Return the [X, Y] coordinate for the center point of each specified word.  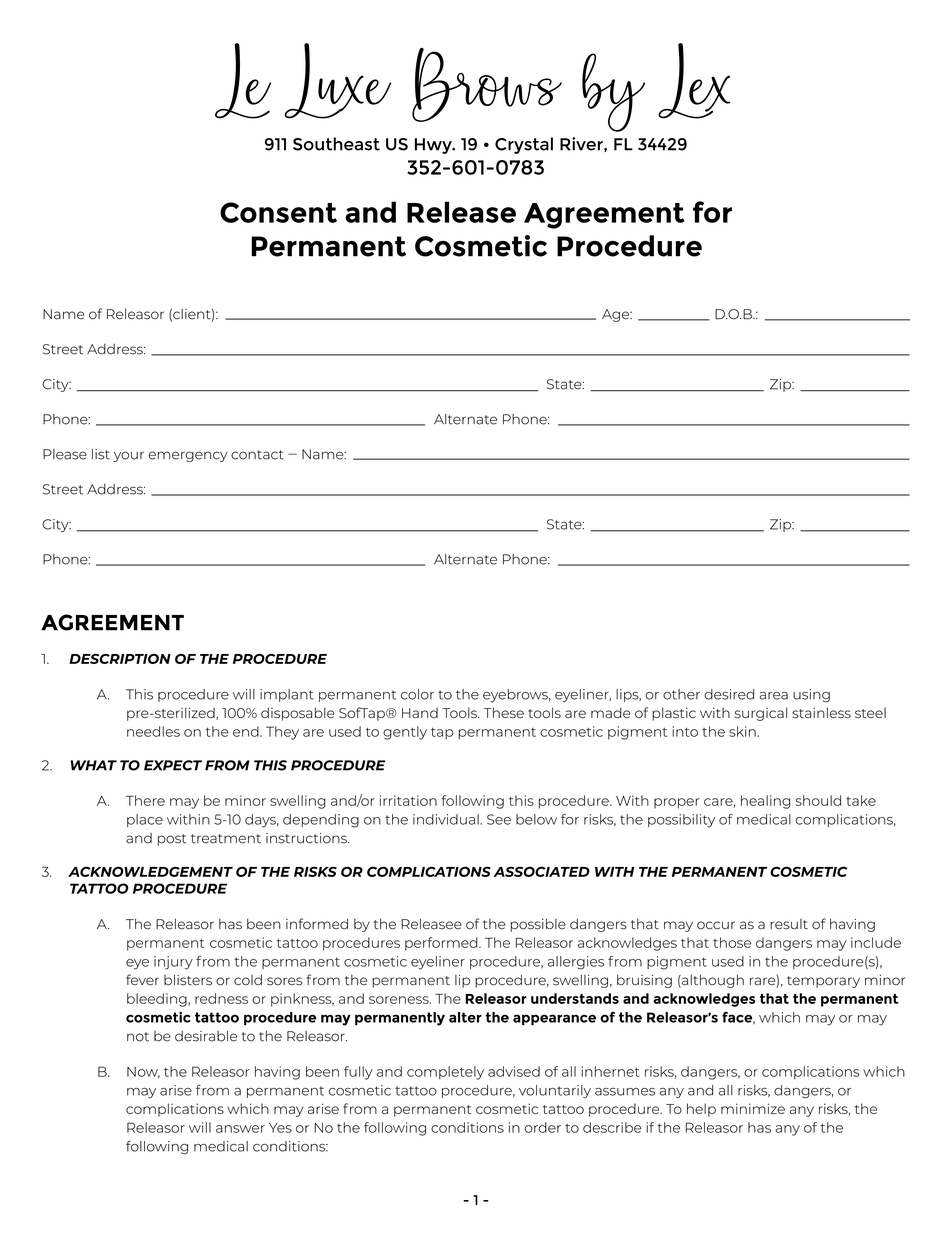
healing [765, 802]
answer [240, 1129]
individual [446, 819]
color [417, 694]
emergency [188, 456]
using [811, 695]
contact [257, 455]
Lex [694, 81]
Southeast [336, 144]
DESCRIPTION [120, 659]
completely [445, 1073]
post [172, 840]
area [773, 696]
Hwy [434, 146]
